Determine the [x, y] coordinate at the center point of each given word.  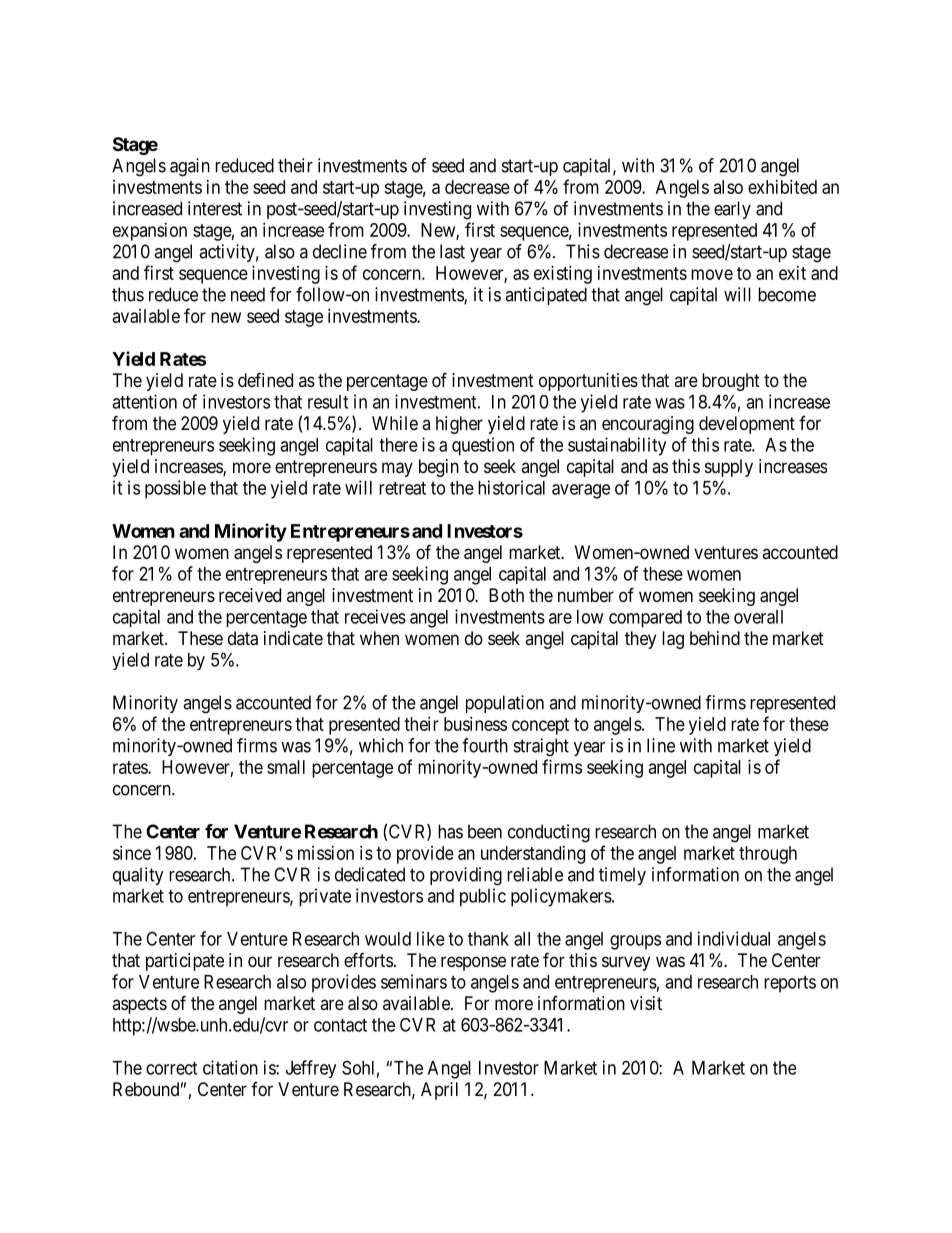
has [450, 831]
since [132, 853]
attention [144, 401]
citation [230, 1067]
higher [459, 425]
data [243, 638]
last [452, 251]
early [732, 210]
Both [506, 595]
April [439, 1091]
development [747, 425]
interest [215, 208]
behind [715, 638]
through [768, 855]
